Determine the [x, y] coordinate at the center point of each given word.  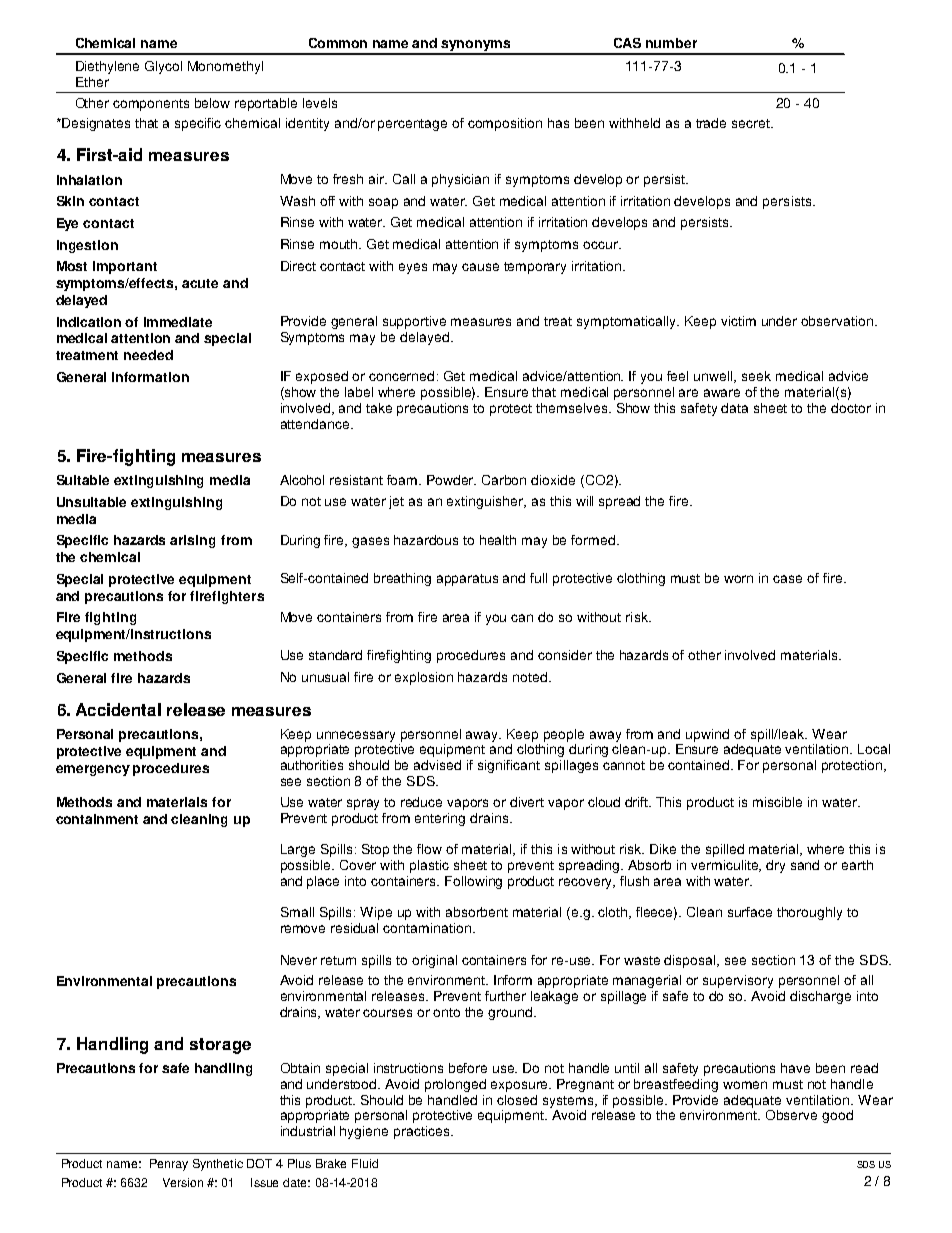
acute [200, 283]
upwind [707, 735]
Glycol [163, 67]
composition [505, 124]
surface [750, 912]
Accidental [118, 709]
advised [437, 765]
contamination [428, 928]
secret [752, 123]
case [787, 579]
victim [738, 321]
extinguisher [486, 502]
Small [297, 912]
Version [183, 1182]
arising [192, 541]
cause [480, 267]
